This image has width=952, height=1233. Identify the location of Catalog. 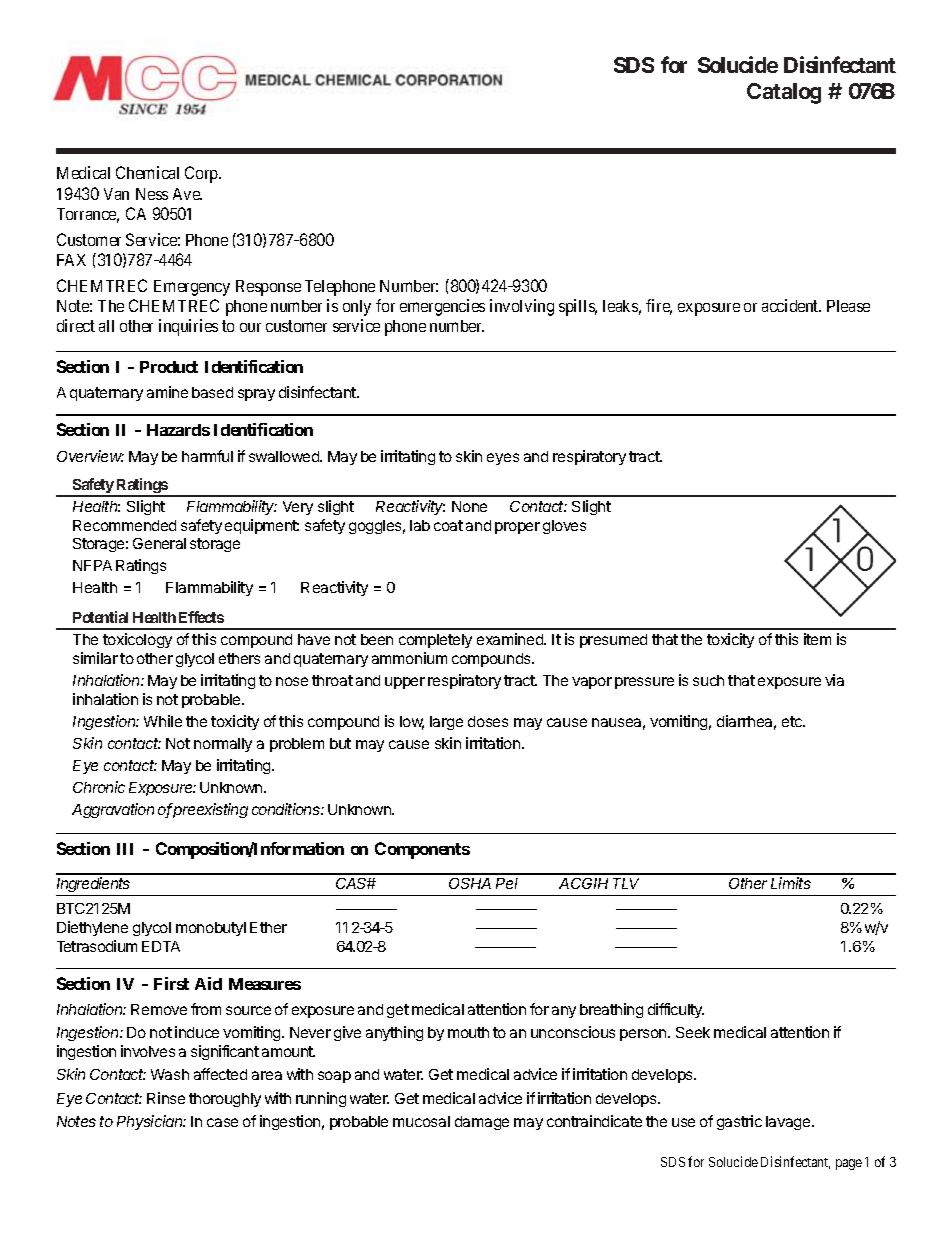
(784, 93).
